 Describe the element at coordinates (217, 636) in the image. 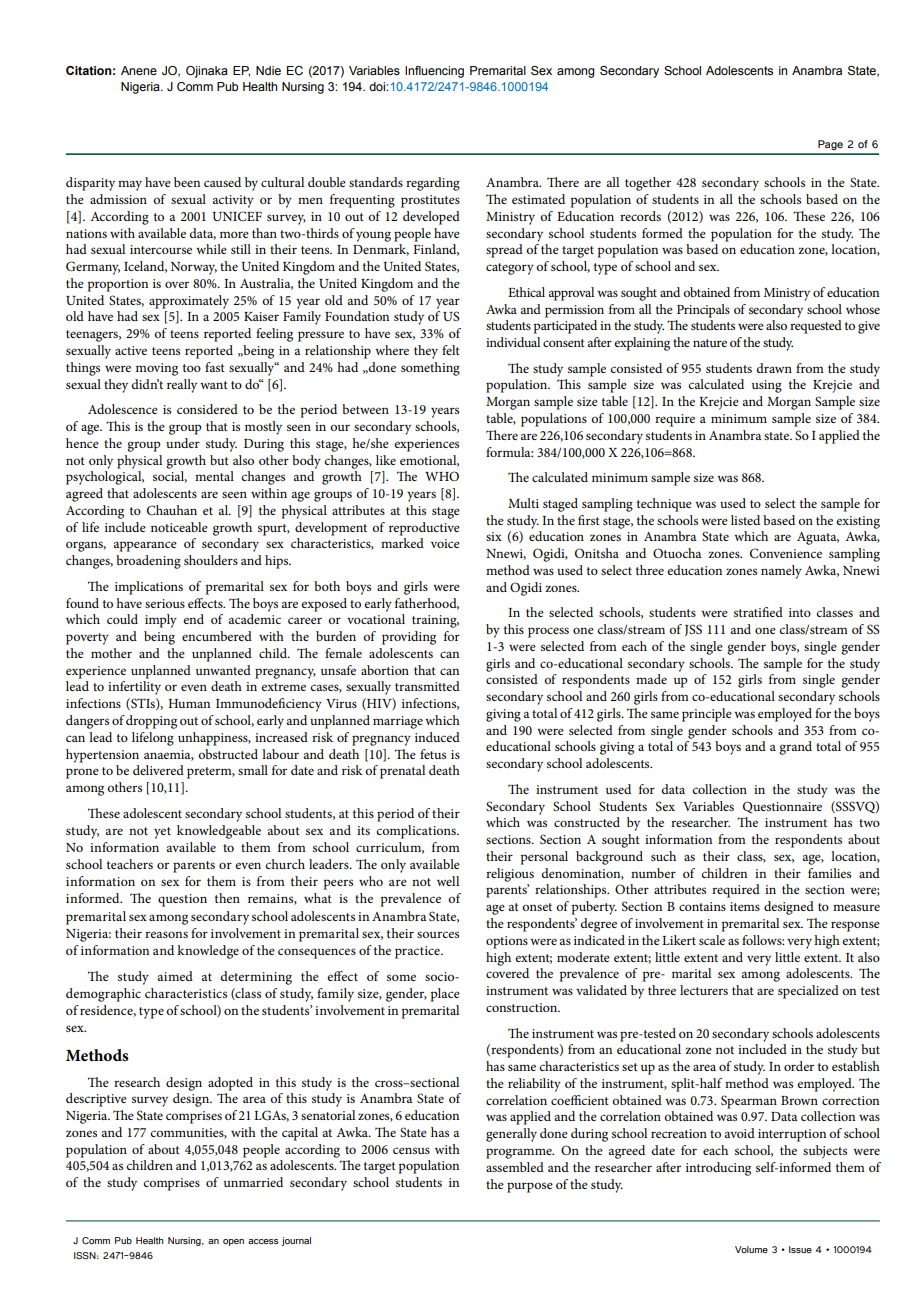

I see `encumbered` at that location.
